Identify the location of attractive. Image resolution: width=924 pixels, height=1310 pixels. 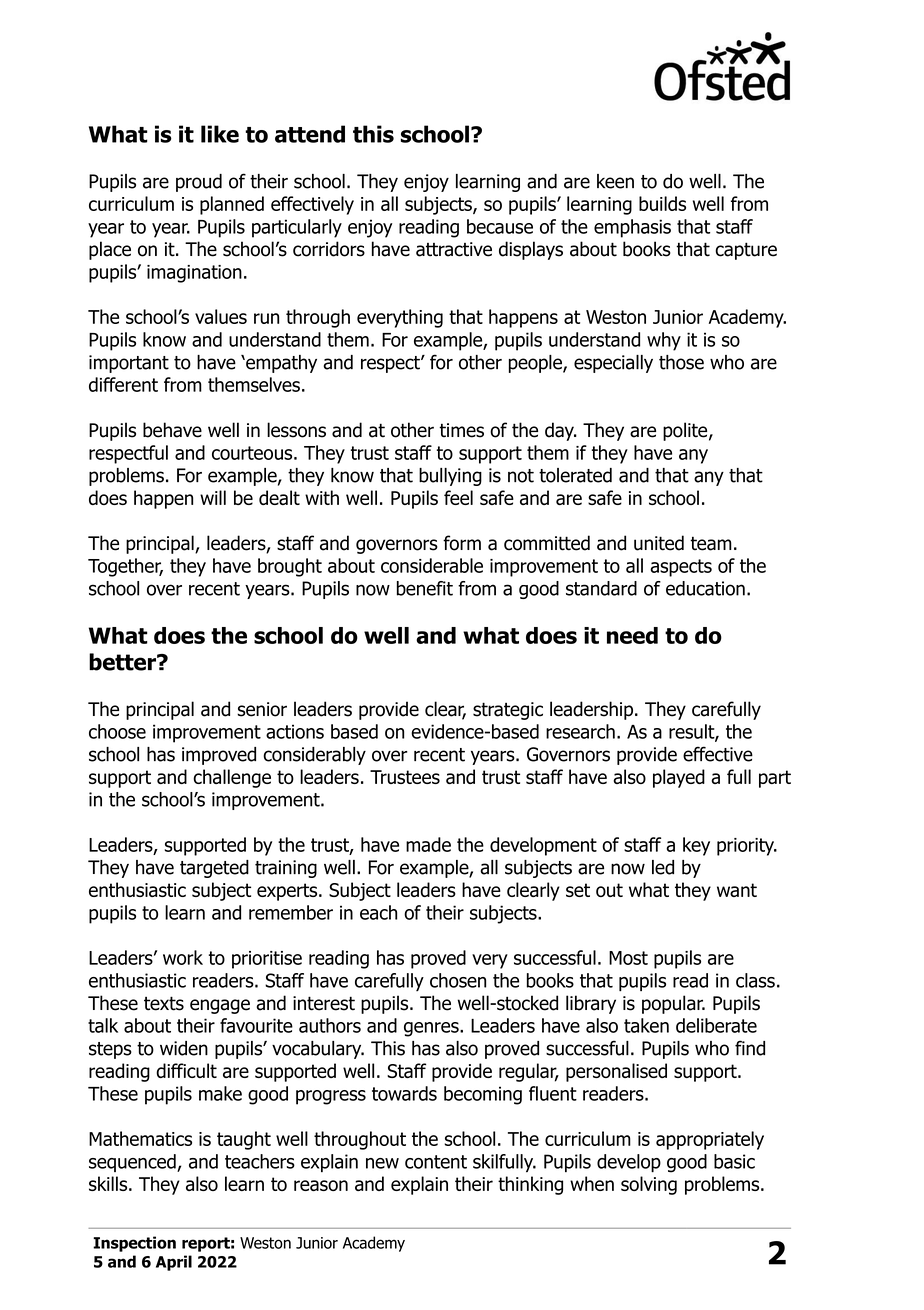
(454, 249).
